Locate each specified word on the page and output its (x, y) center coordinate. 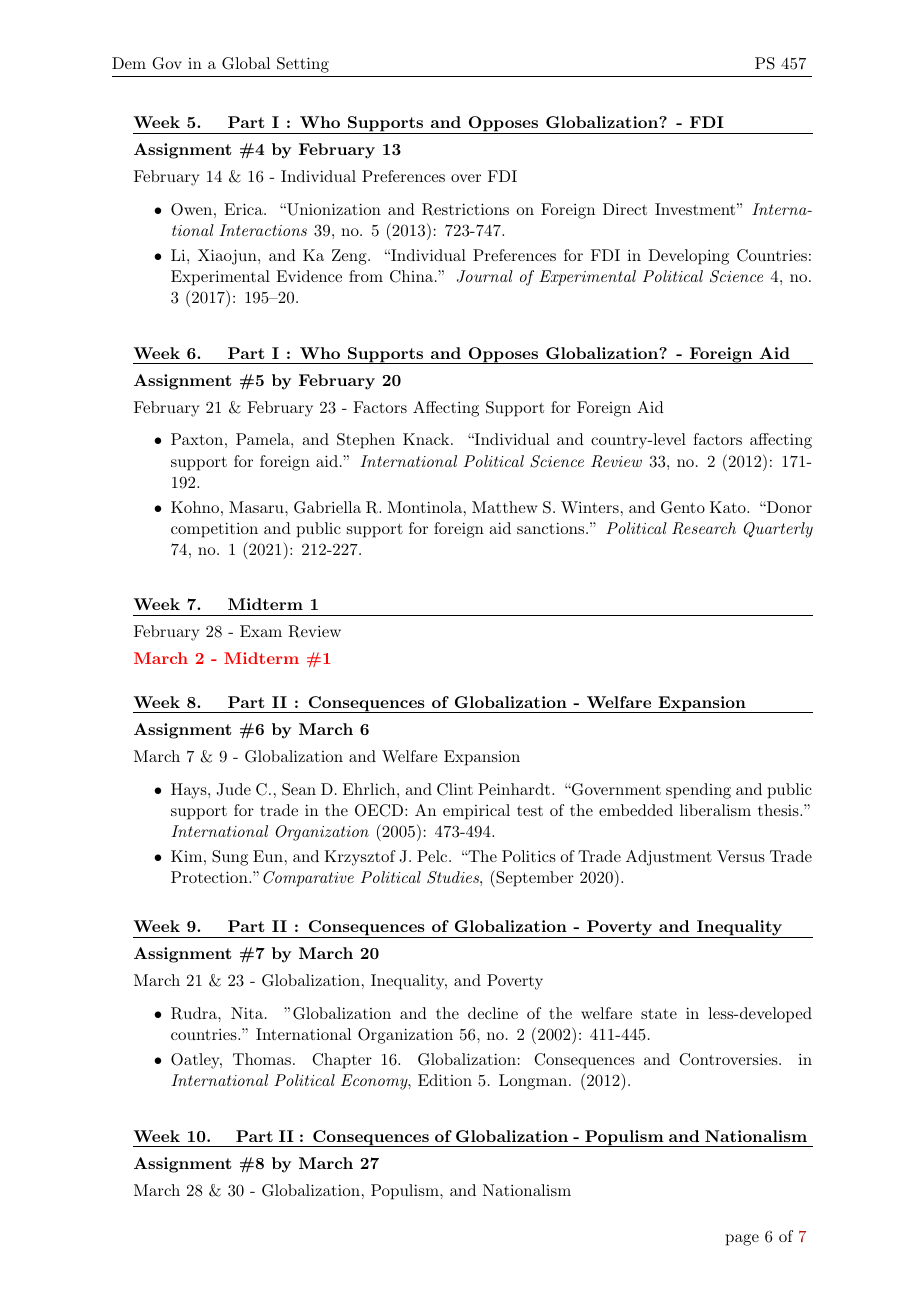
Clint (455, 789)
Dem (129, 63)
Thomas (262, 1059)
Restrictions (465, 209)
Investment (695, 209)
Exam (261, 631)
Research (704, 528)
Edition (445, 1080)
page (742, 1240)
